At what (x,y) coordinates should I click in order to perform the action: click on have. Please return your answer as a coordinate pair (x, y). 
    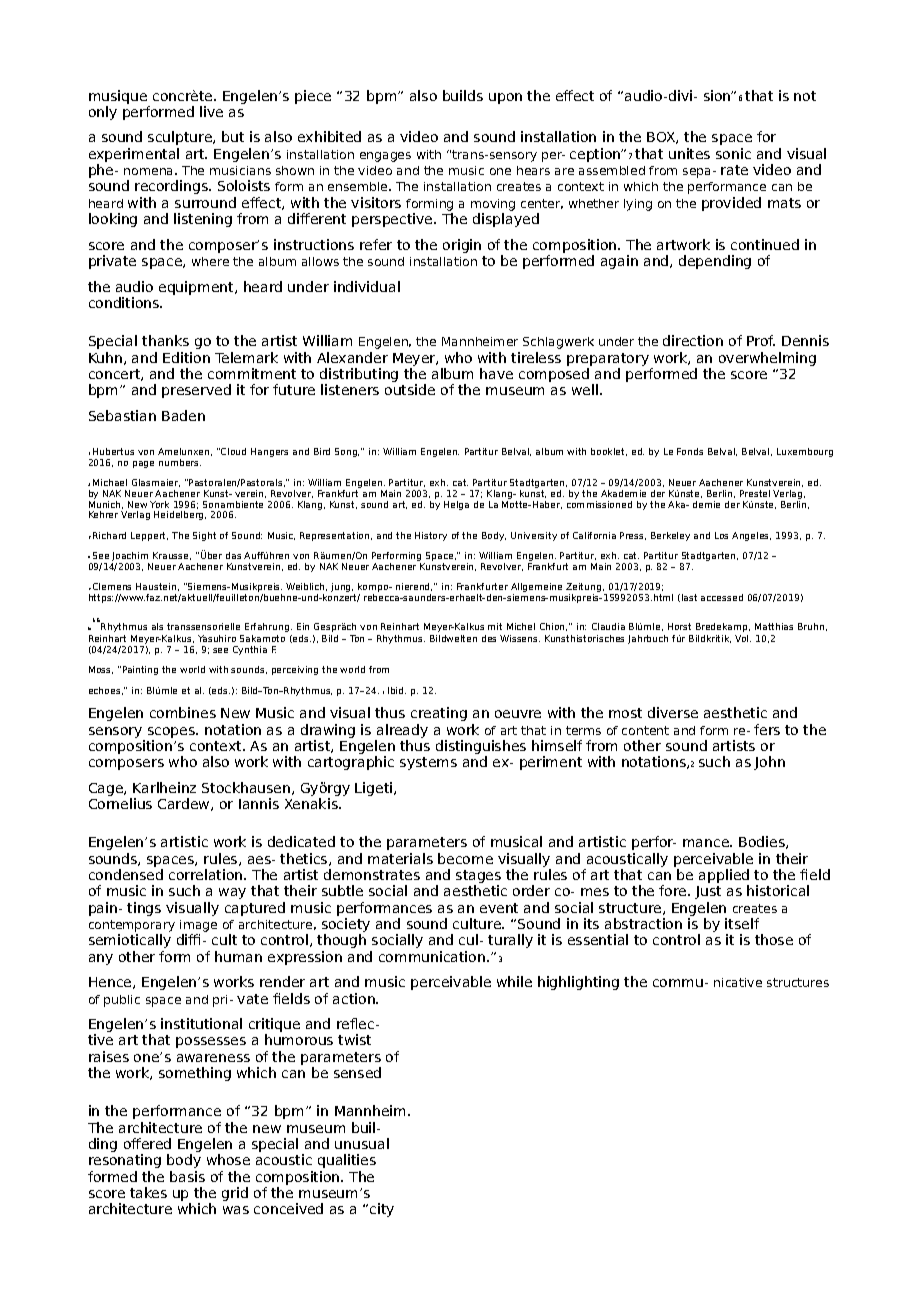
    Looking at the image, I should click on (496, 373).
